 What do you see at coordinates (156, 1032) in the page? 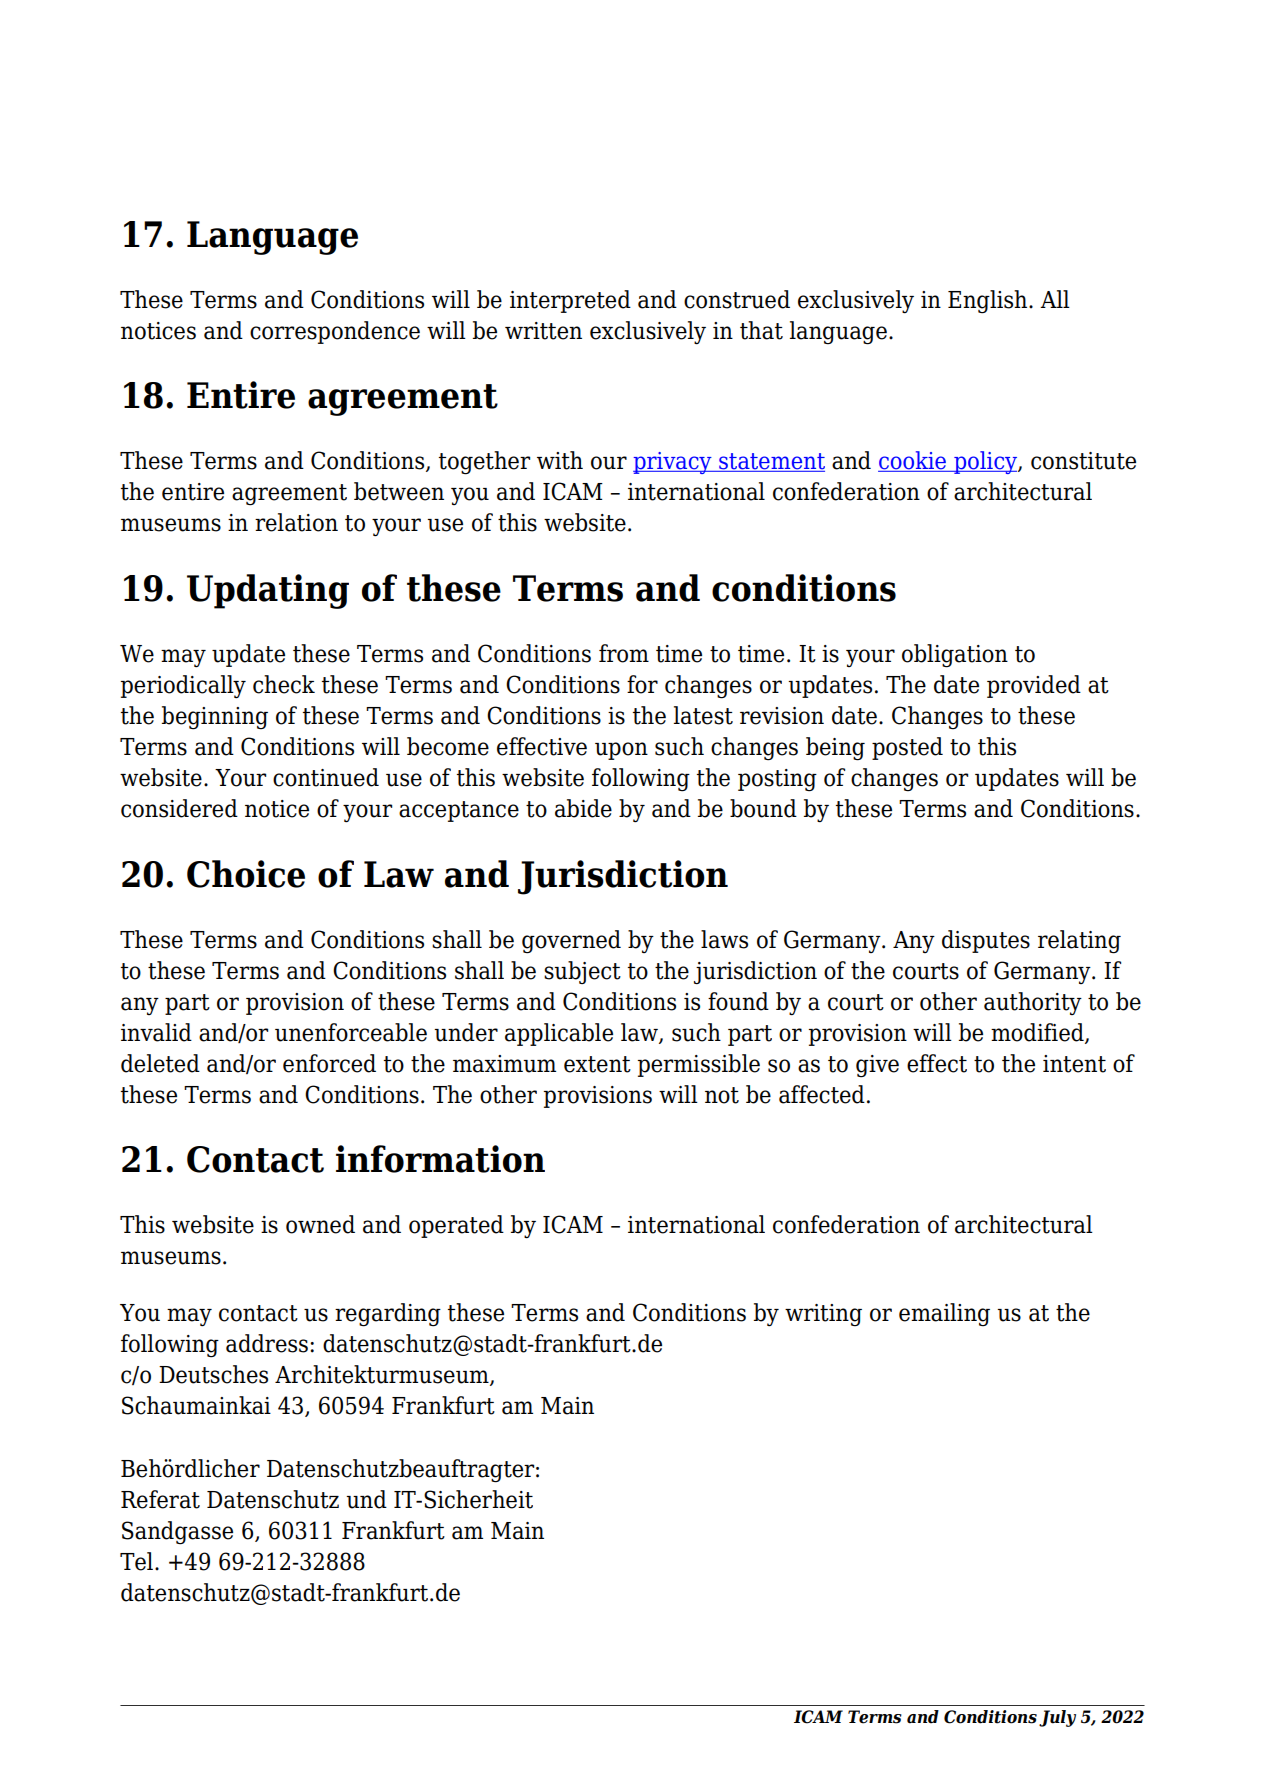
I see `invalid` at bounding box center [156, 1032].
